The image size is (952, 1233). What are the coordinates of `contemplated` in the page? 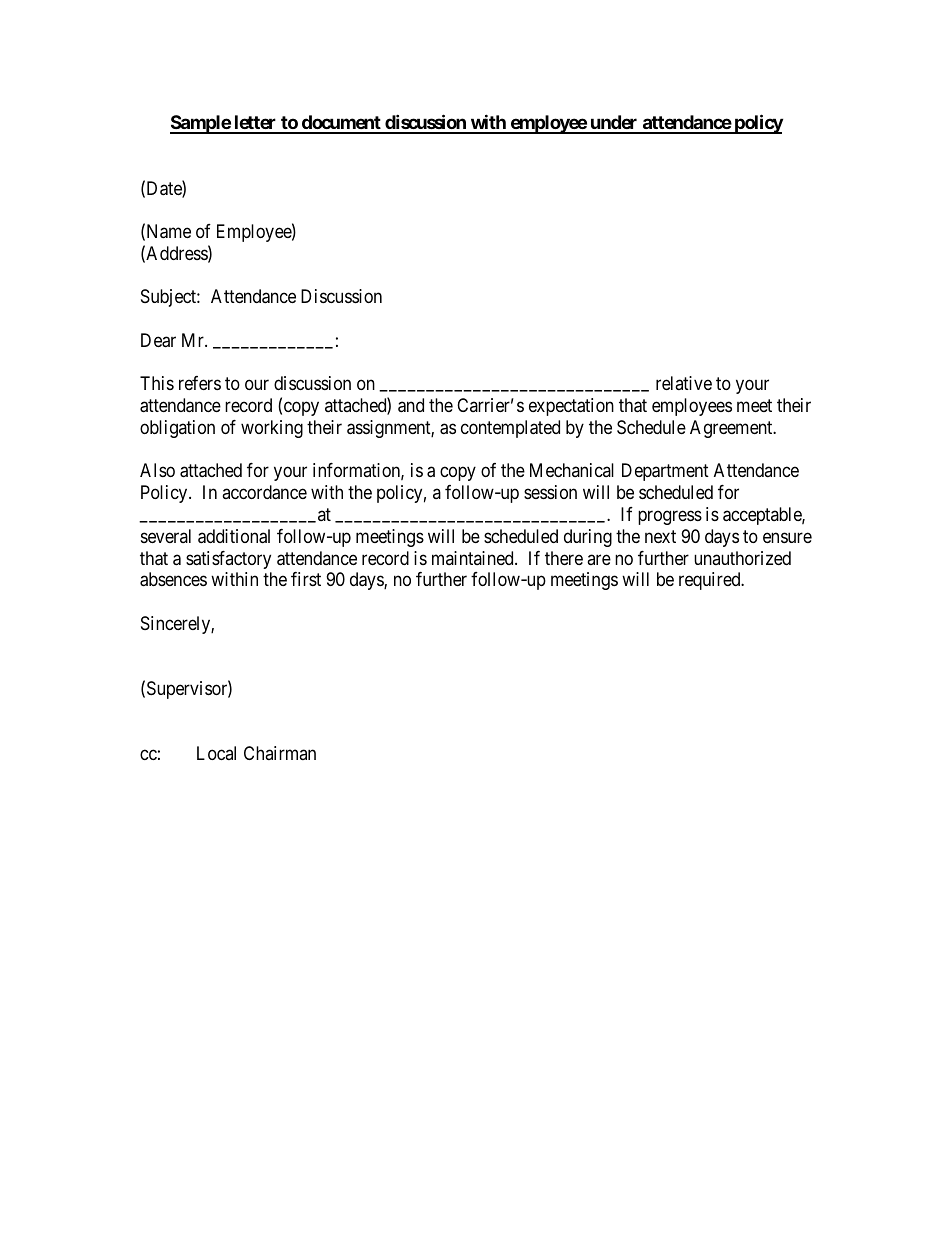 It's located at (510, 429).
